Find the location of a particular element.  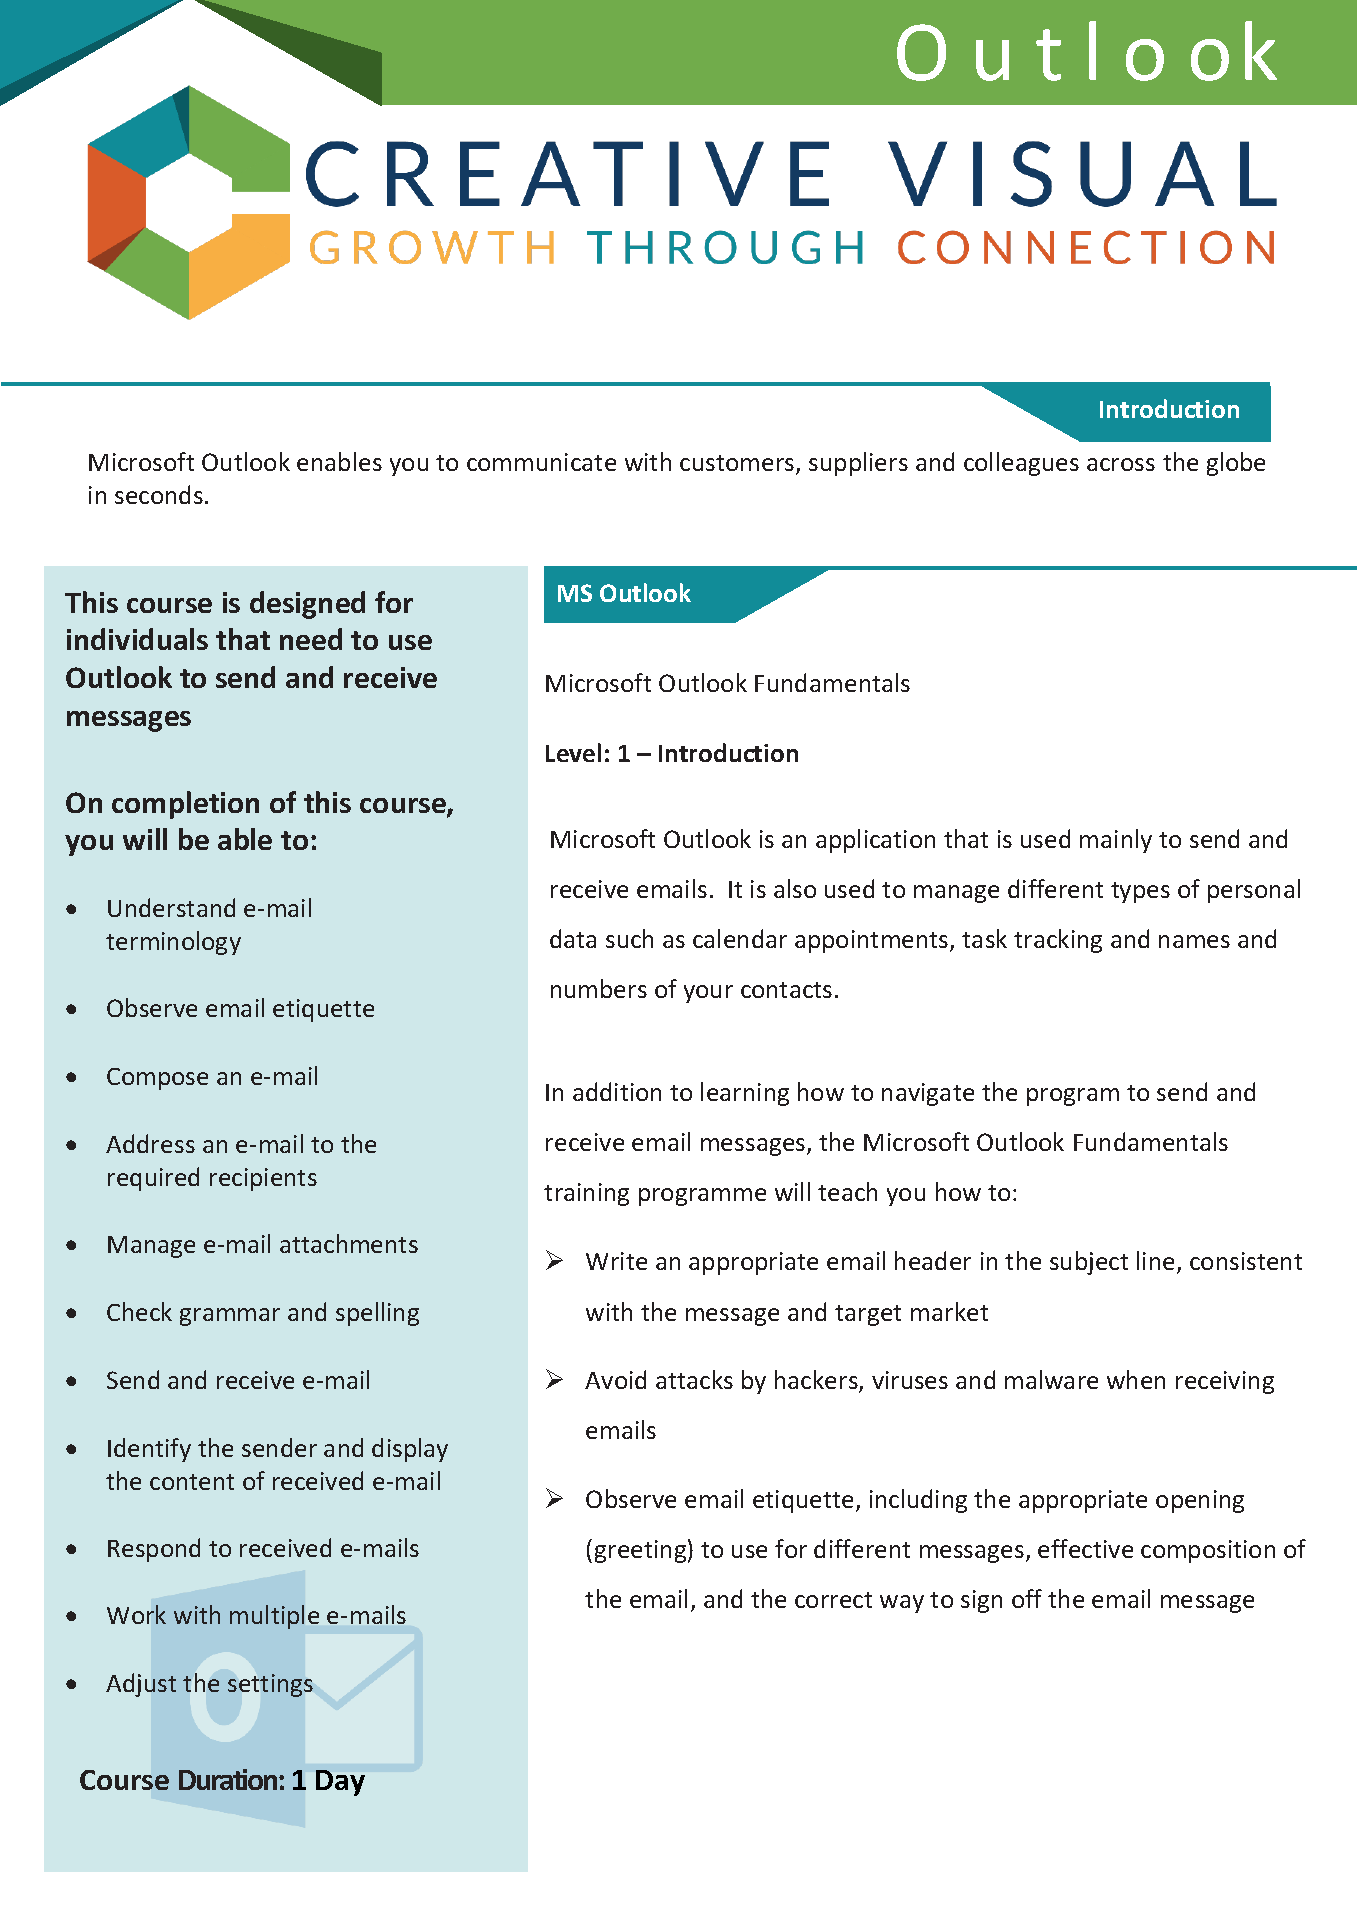

seconds is located at coordinates (159, 494).
